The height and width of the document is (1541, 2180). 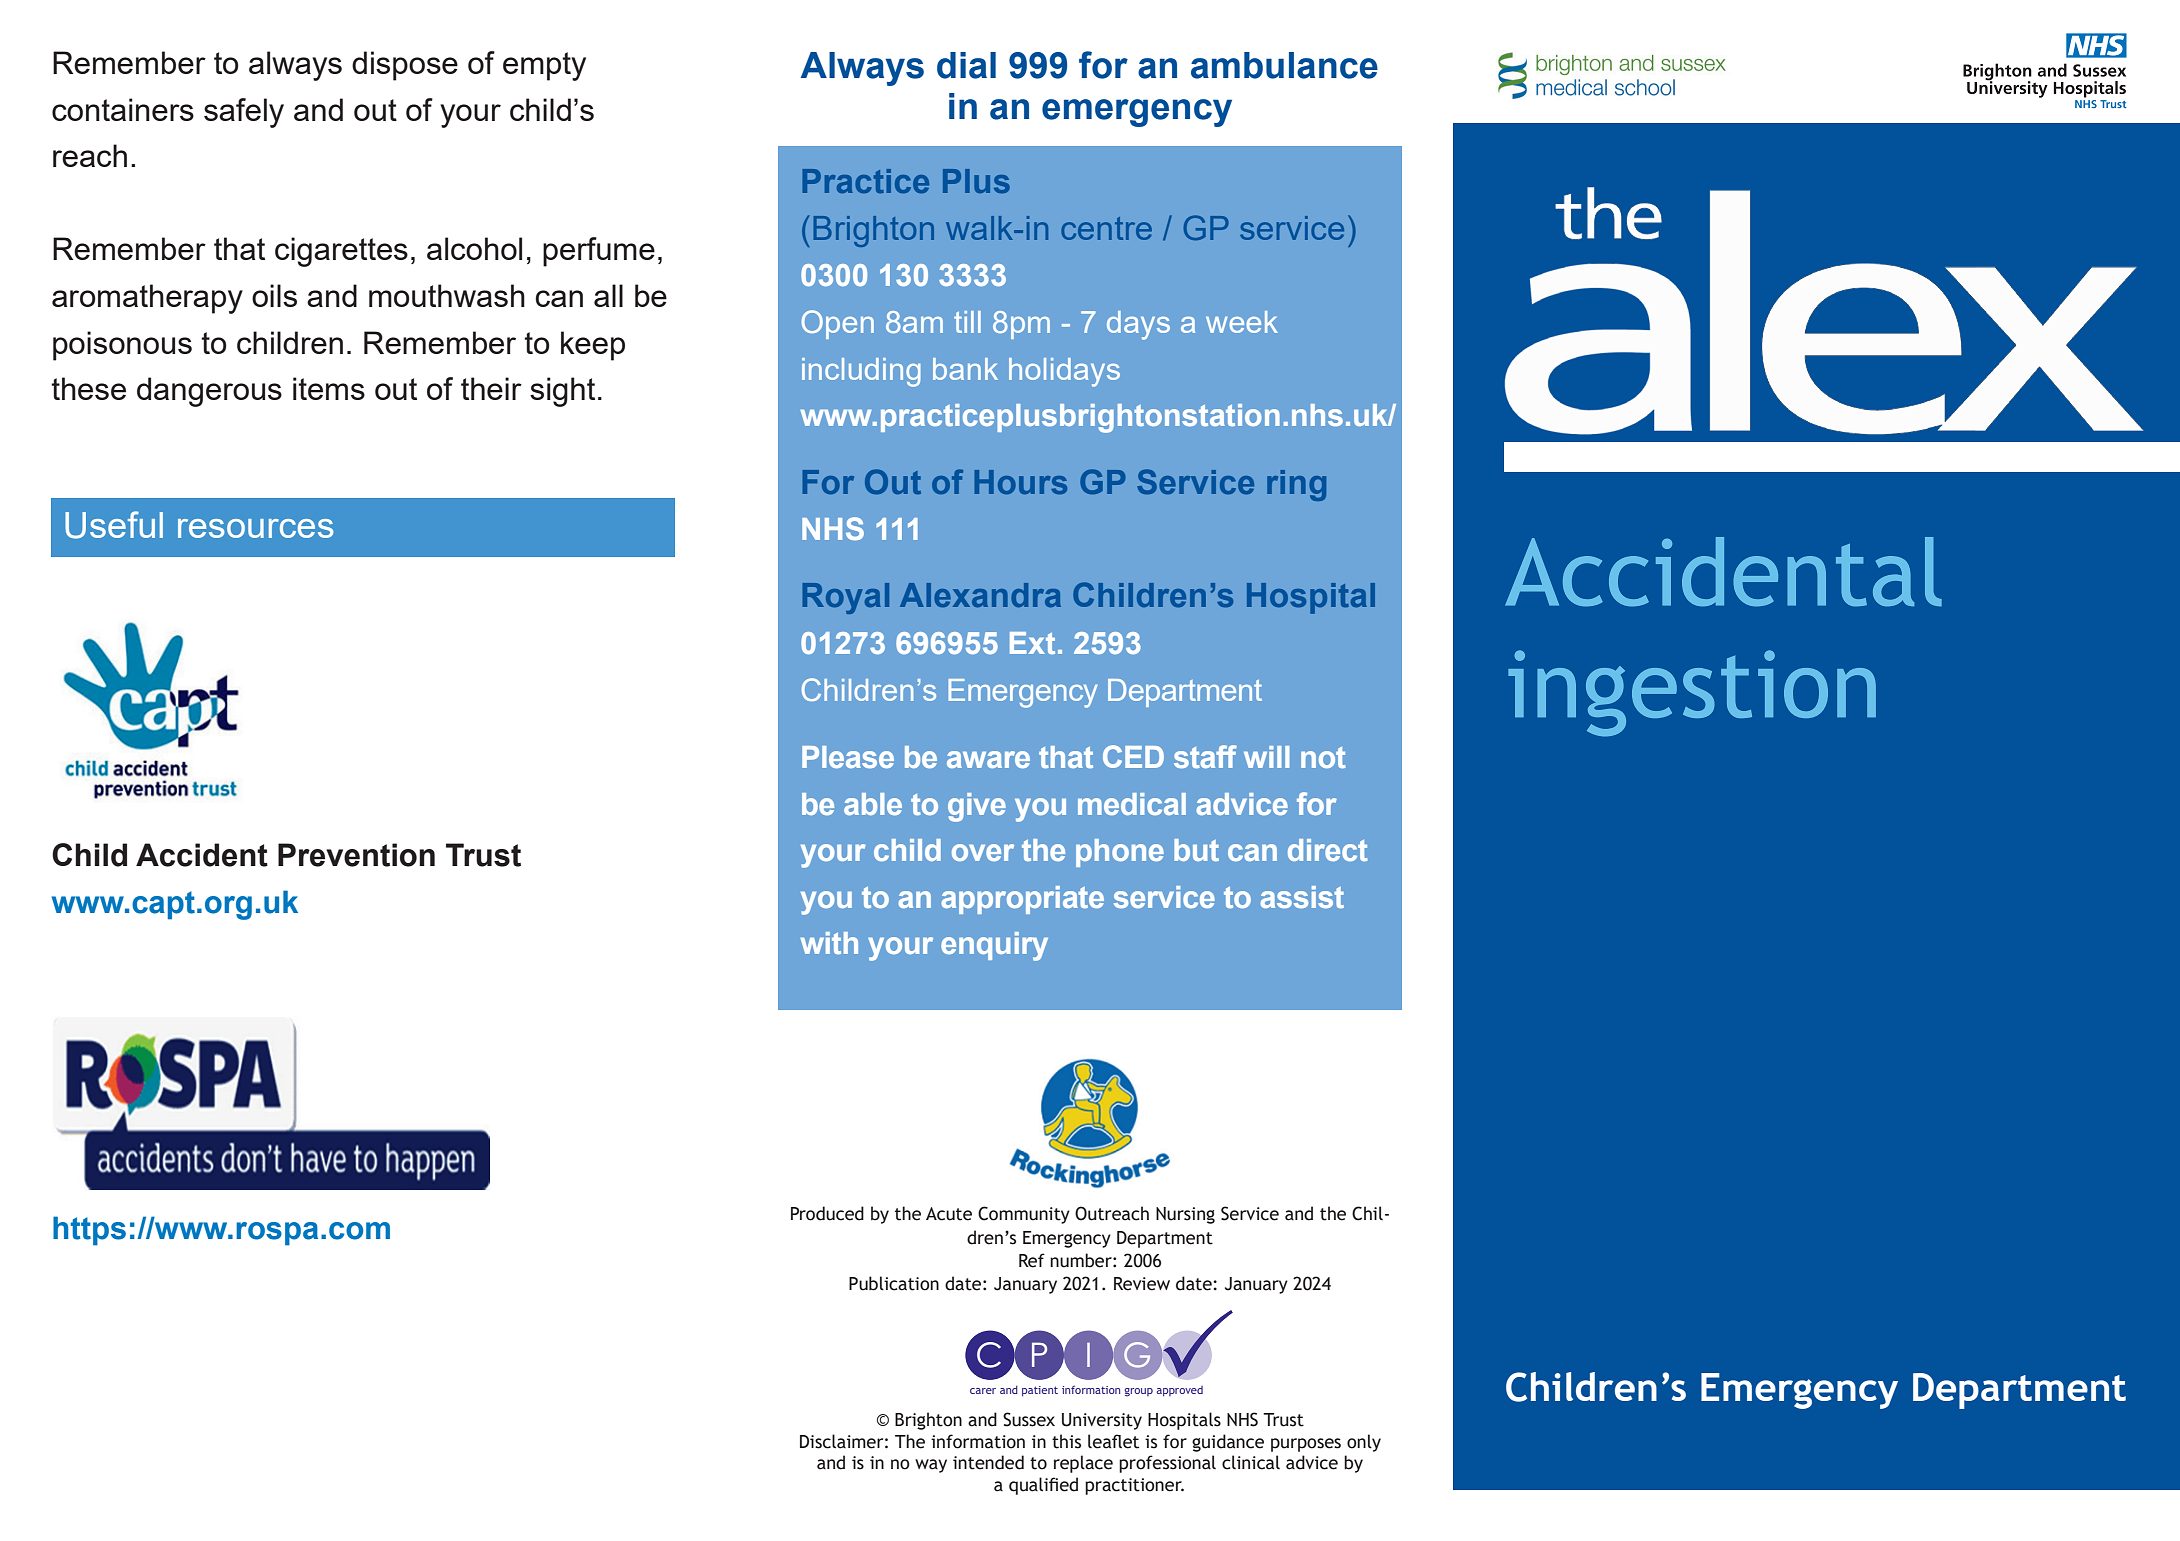 What do you see at coordinates (329, 388) in the document?
I see `items` at bounding box center [329, 388].
